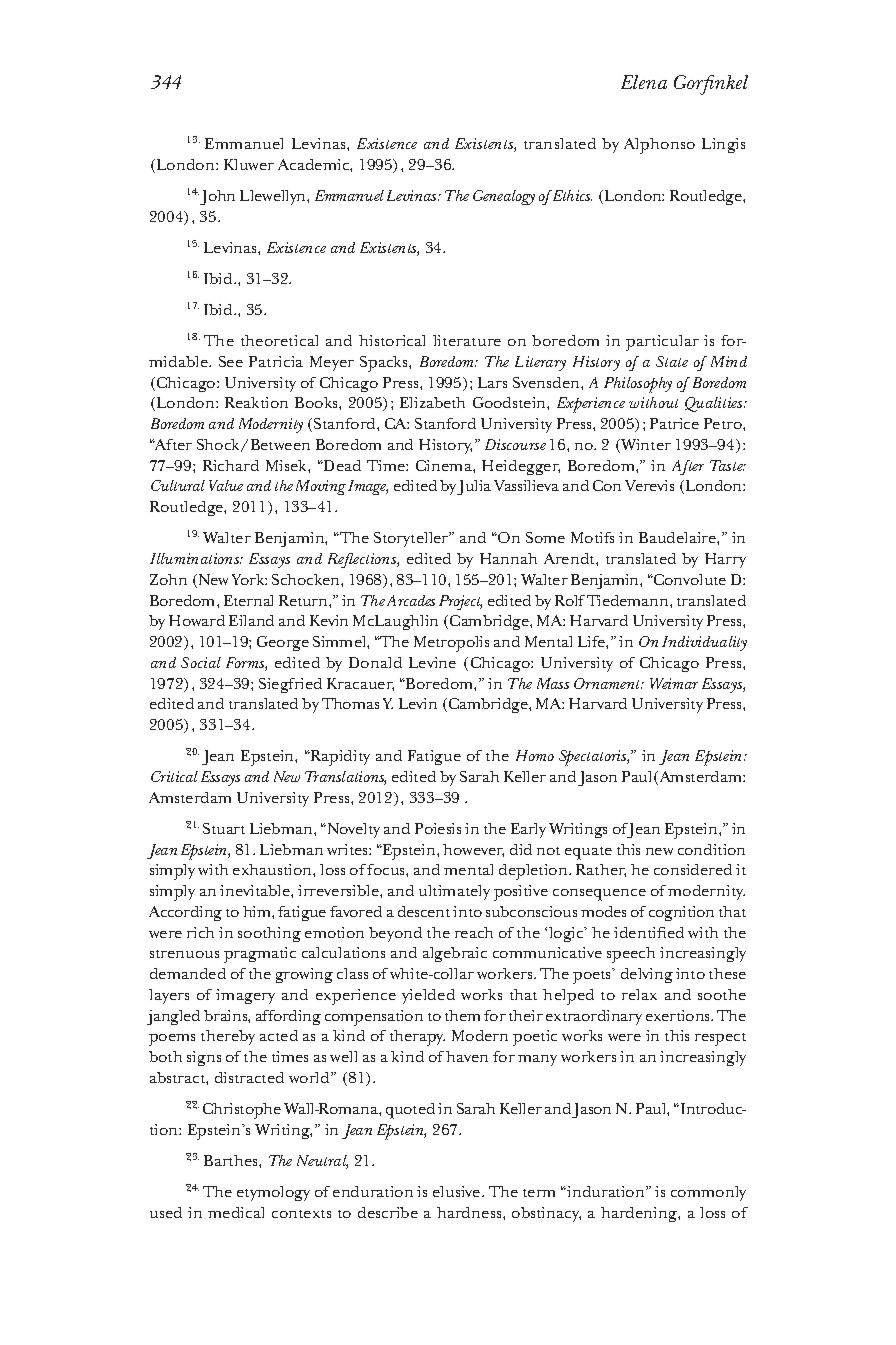 The width and height of the document is (896, 1345). Describe the element at coordinates (258, 911) in the document. I see `him` at that location.
